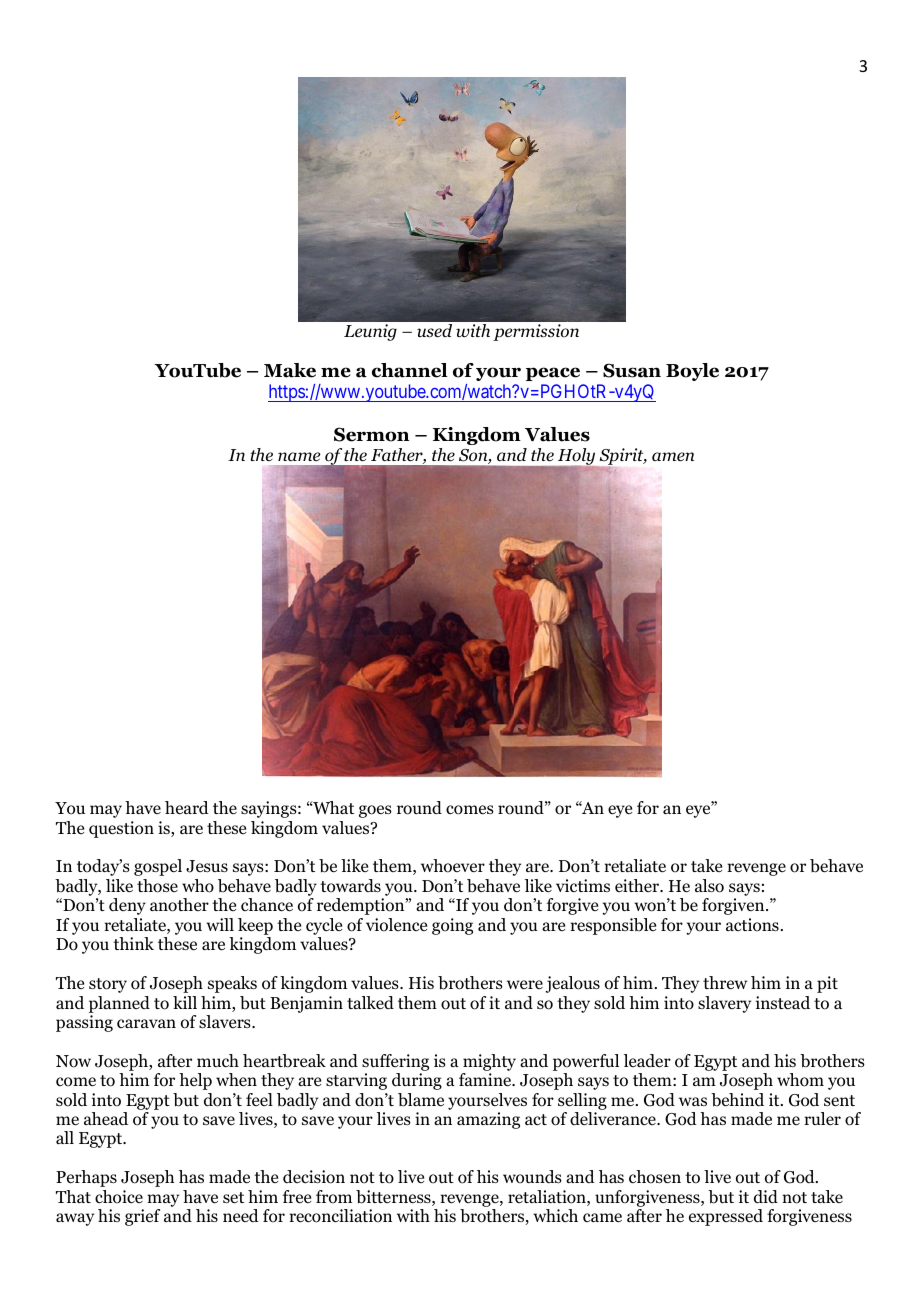 This screenshot has width=924, height=1309. Describe the element at coordinates (410, 370) in the screenshot. I see `channel` at that location.
